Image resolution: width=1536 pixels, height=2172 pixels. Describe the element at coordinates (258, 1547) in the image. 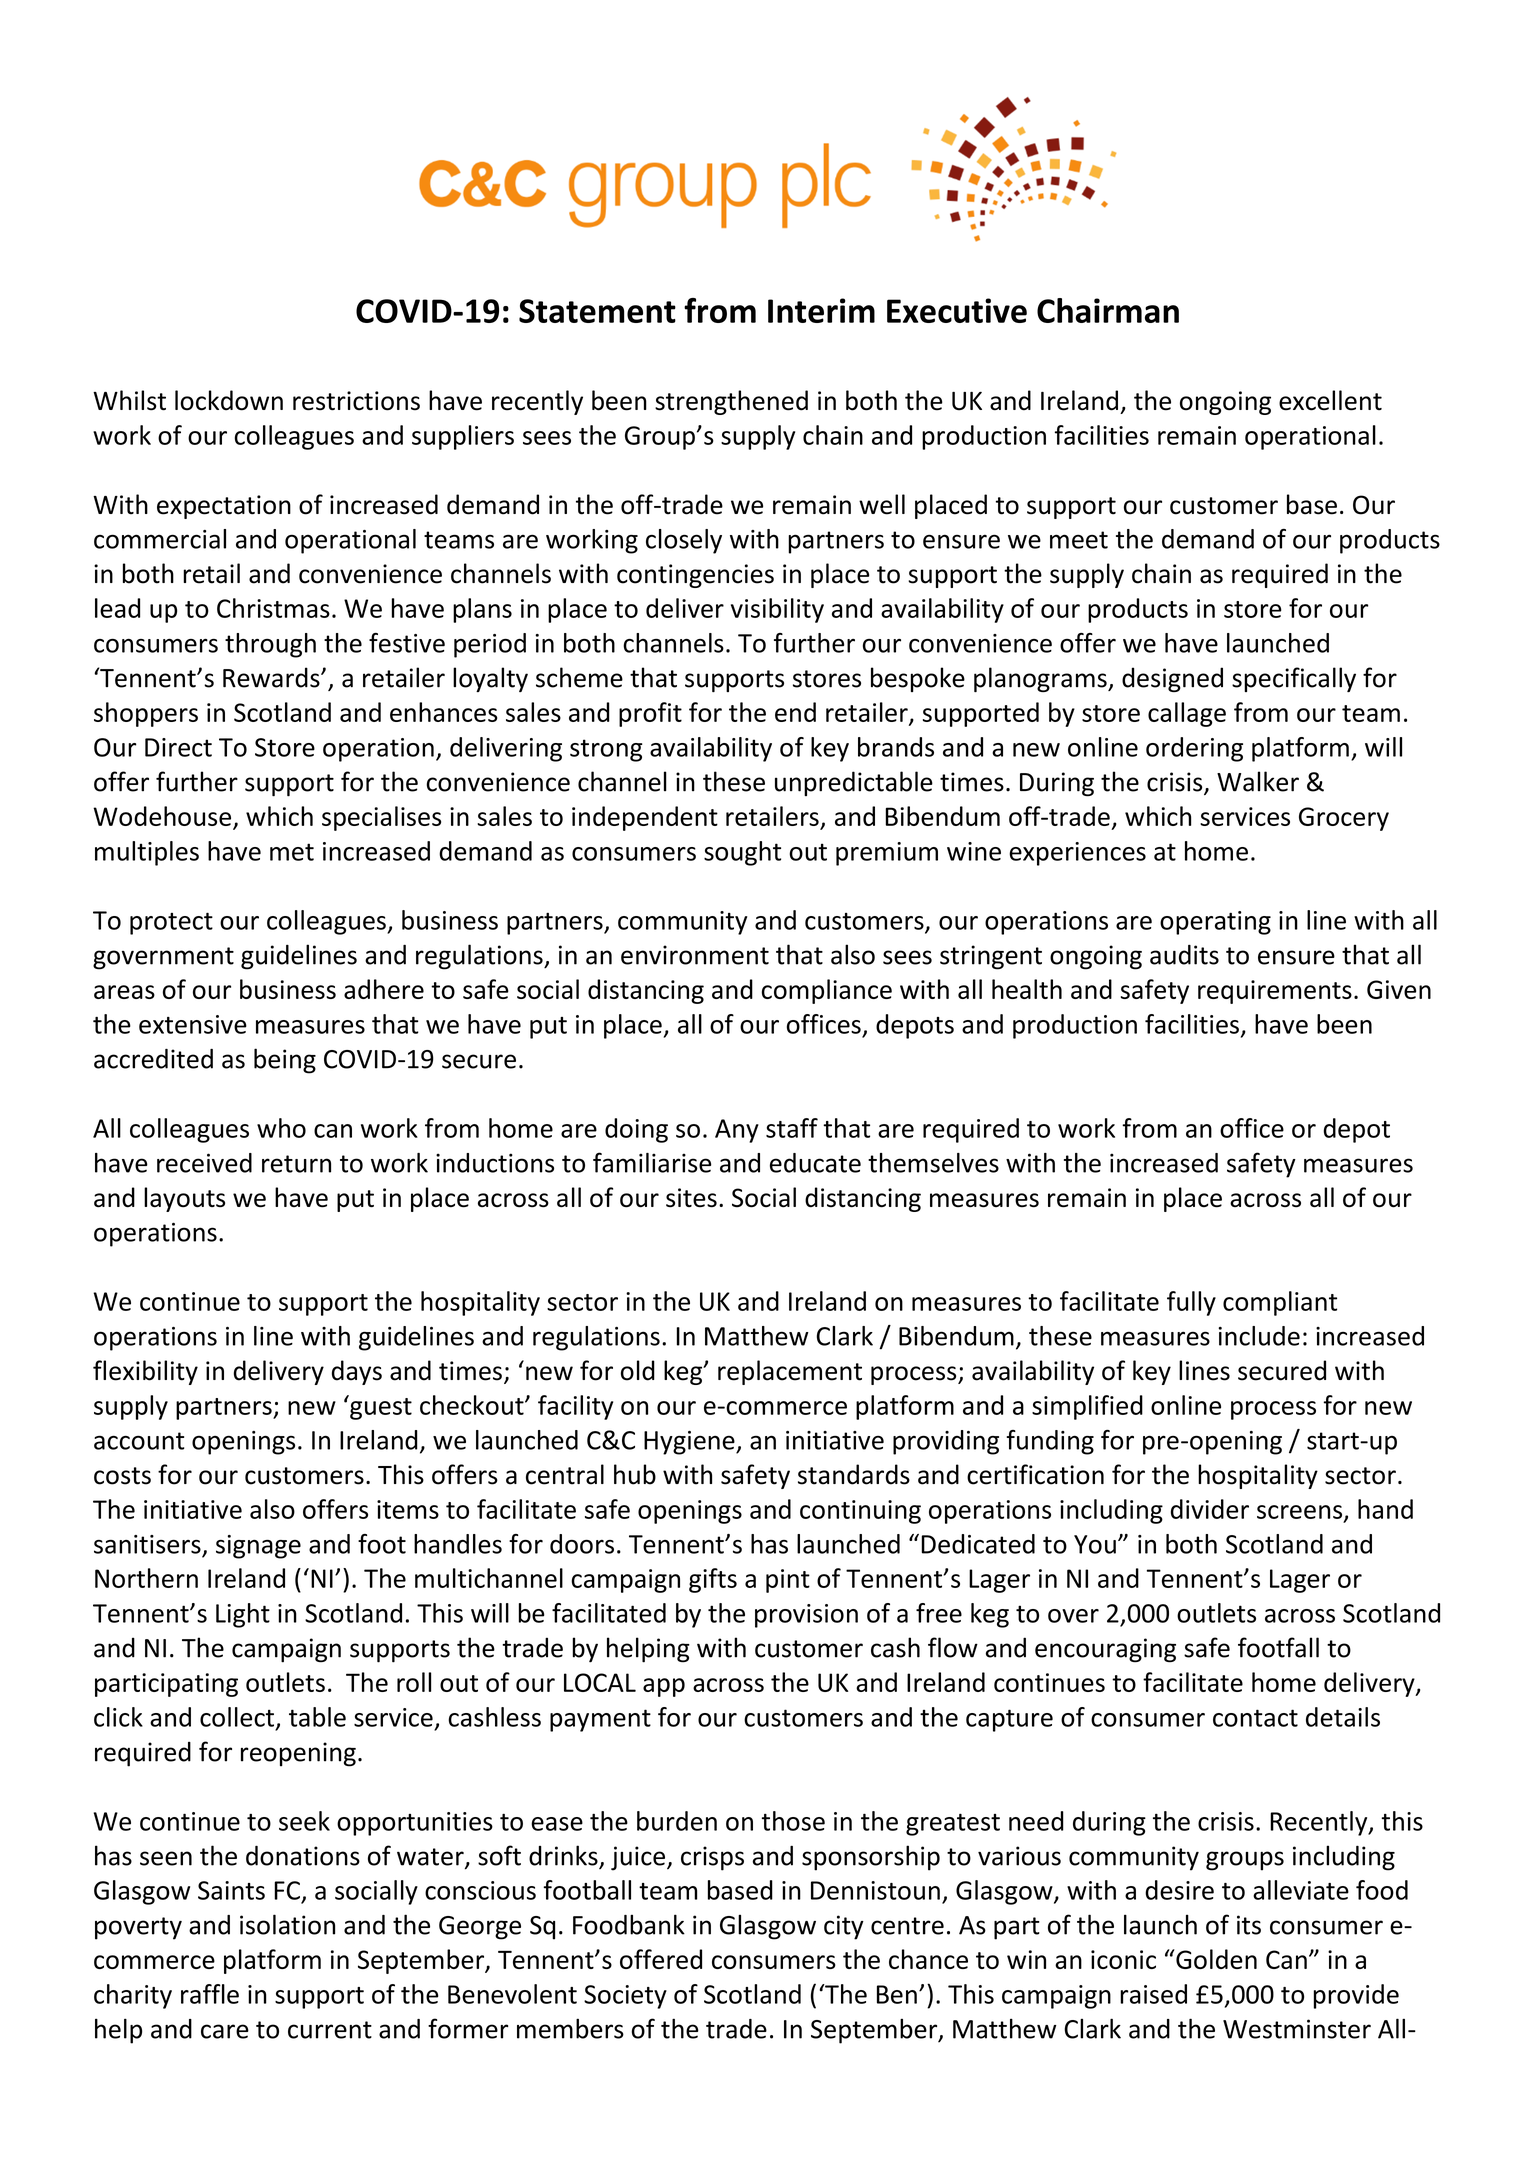

I see `signage` at that location.
